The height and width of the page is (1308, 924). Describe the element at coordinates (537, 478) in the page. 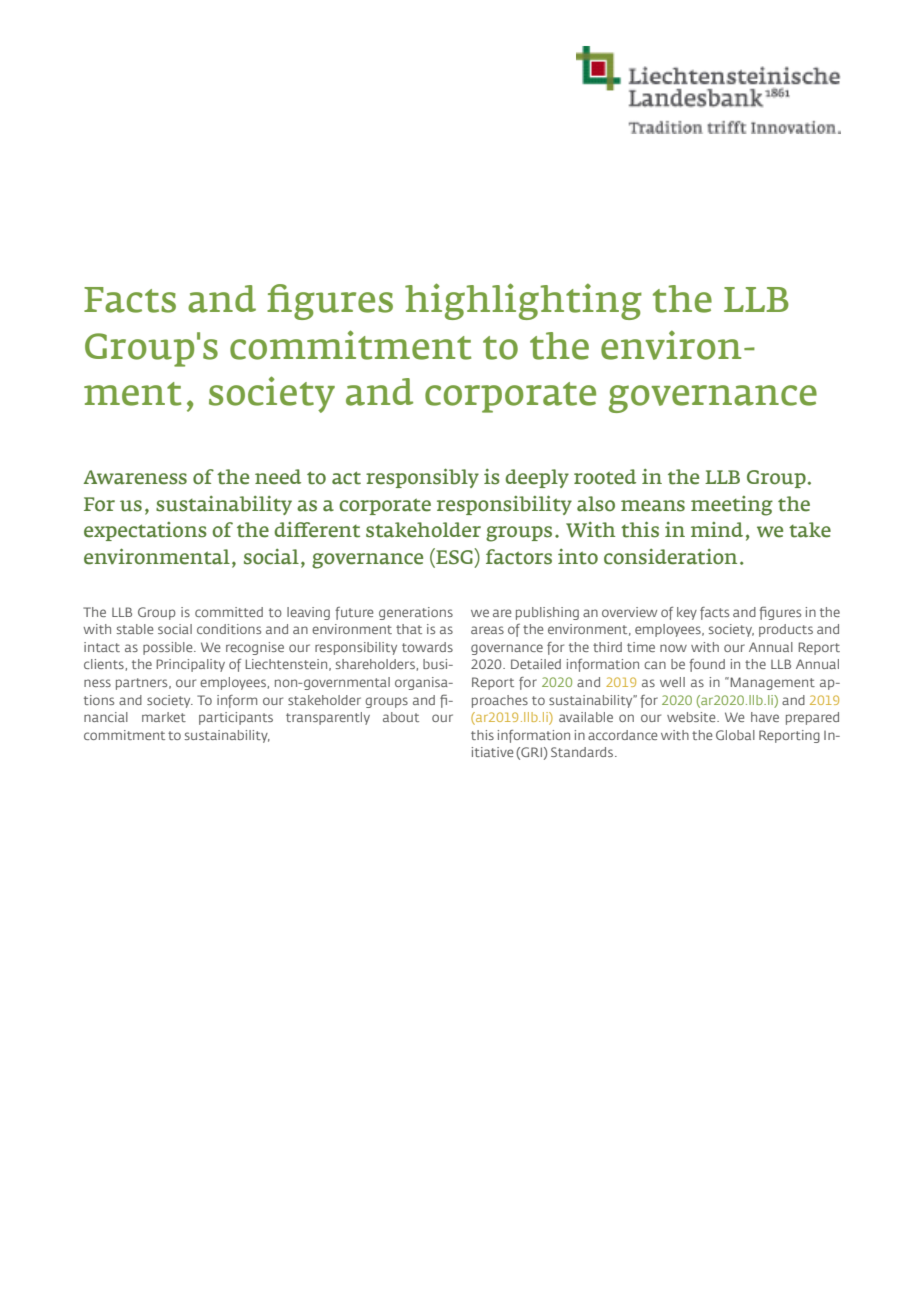

I see `deeply` at that location.
